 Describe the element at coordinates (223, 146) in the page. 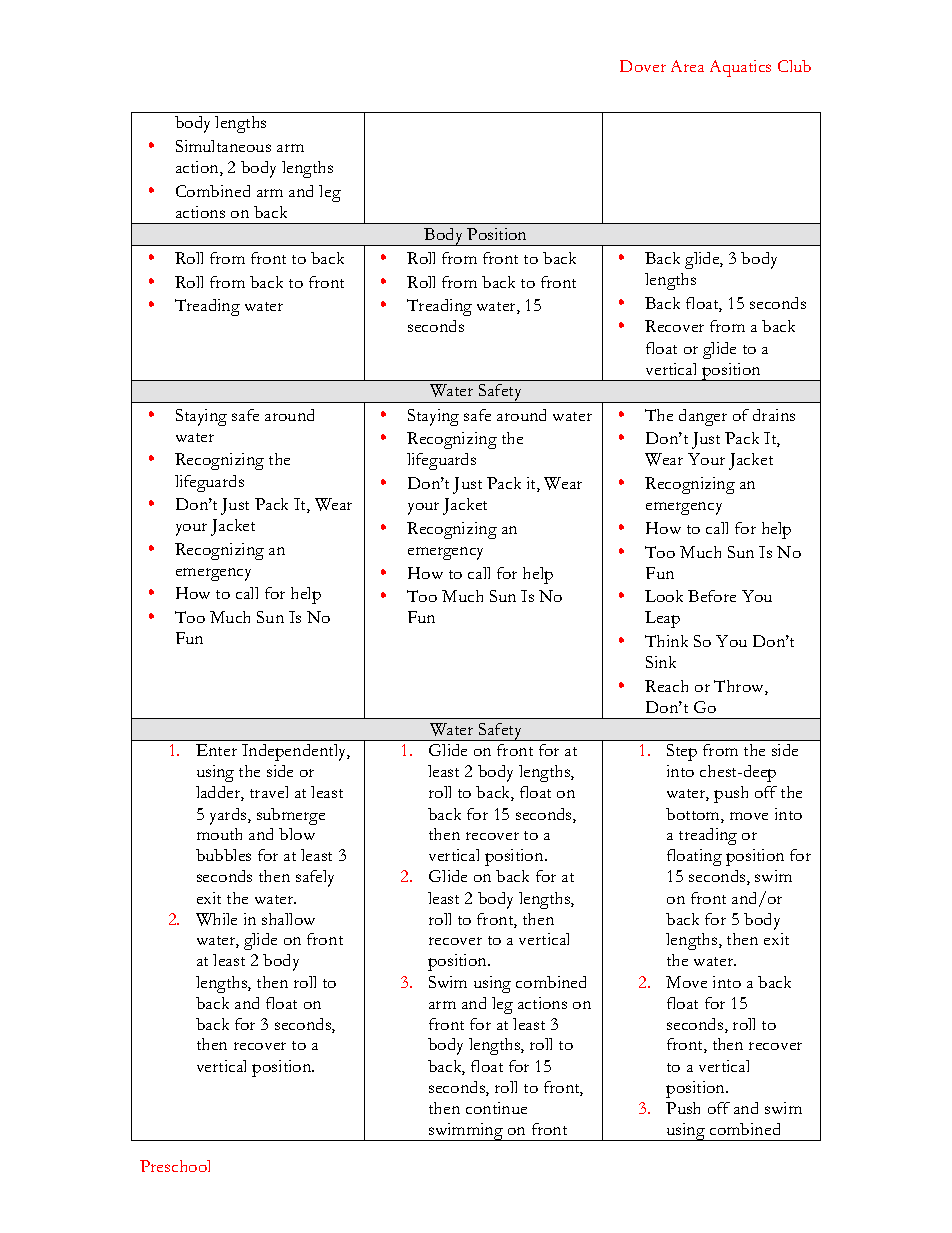

I see `Simultaneous` at that location.
